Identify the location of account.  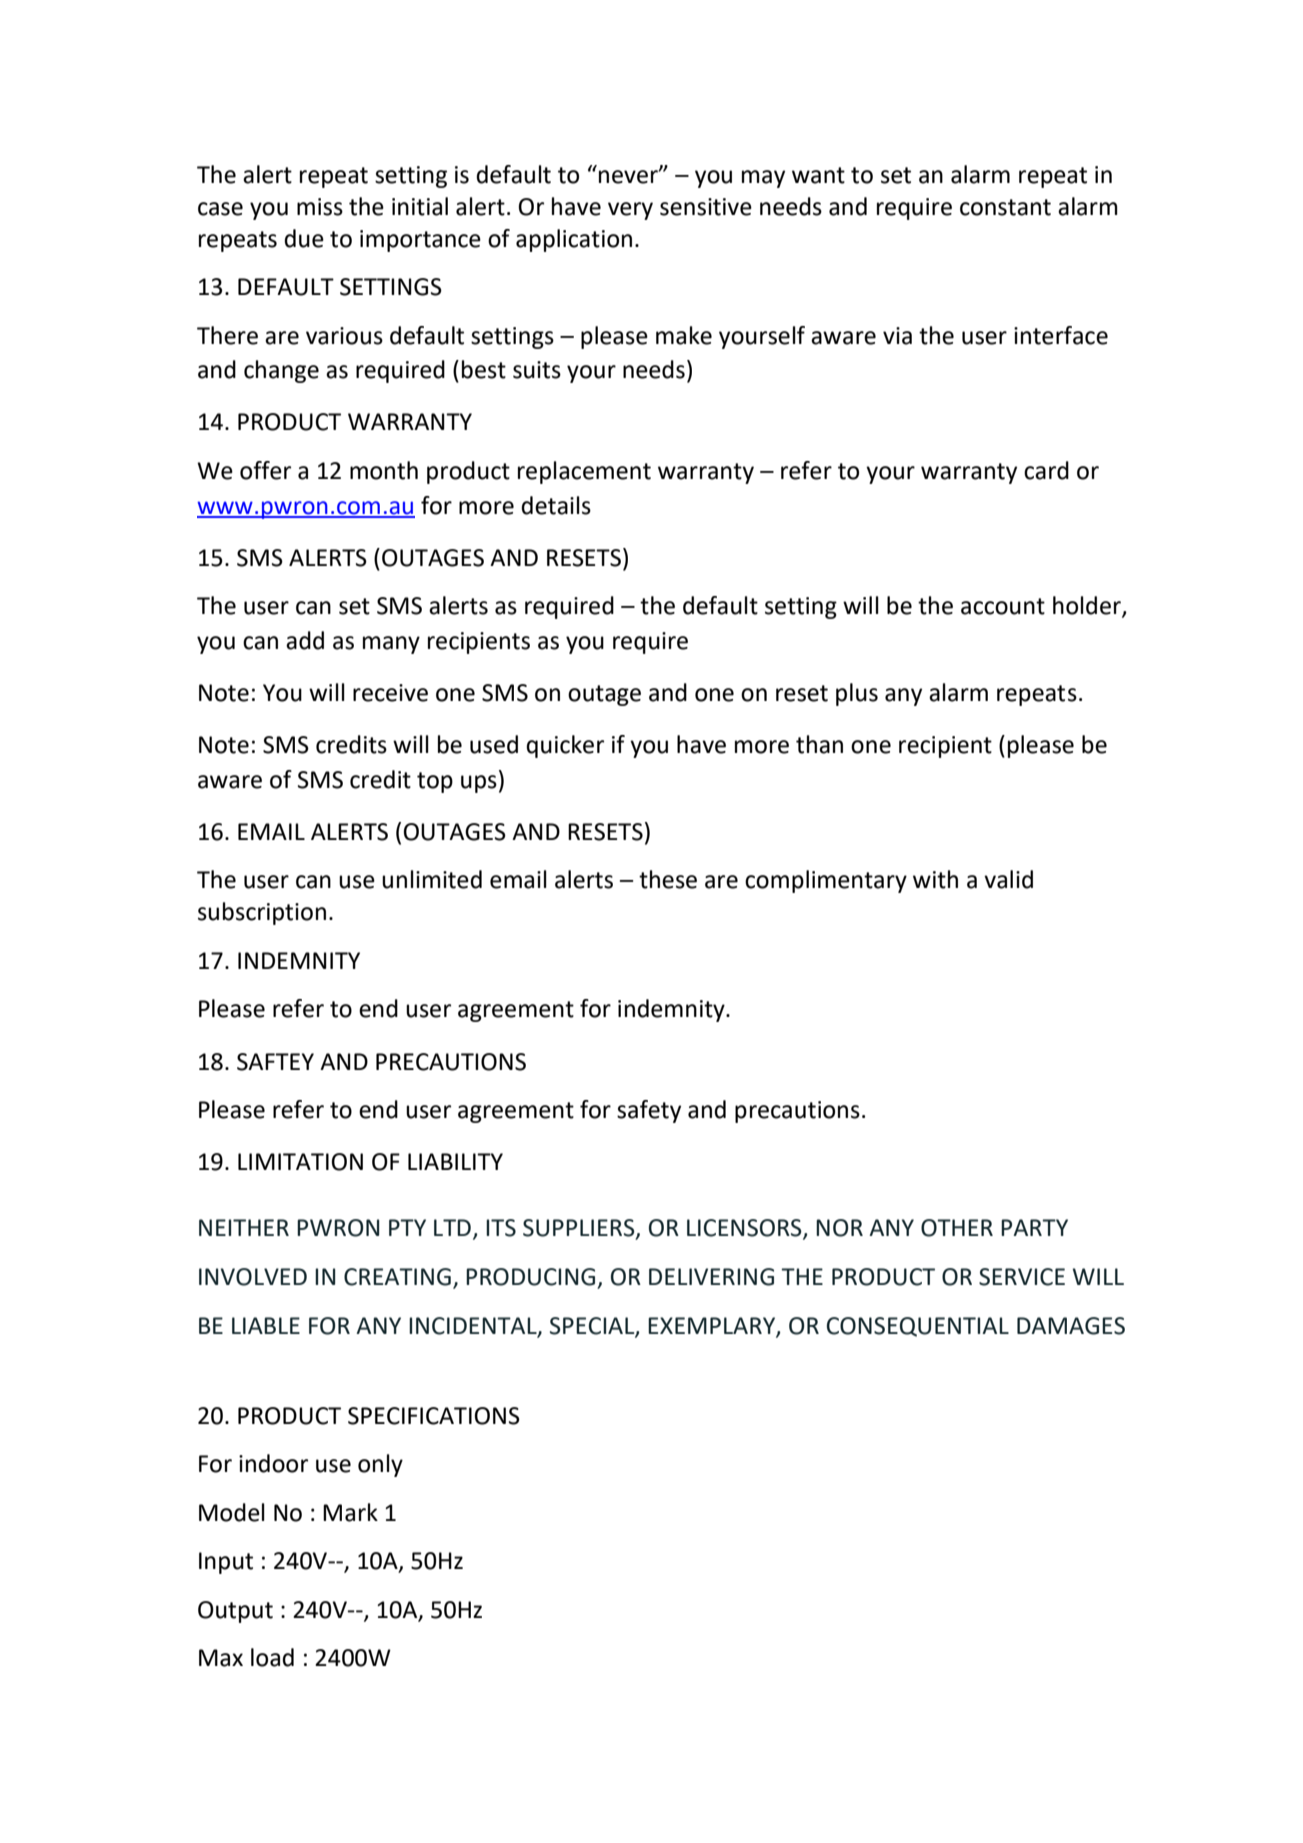
(1003, 606).
